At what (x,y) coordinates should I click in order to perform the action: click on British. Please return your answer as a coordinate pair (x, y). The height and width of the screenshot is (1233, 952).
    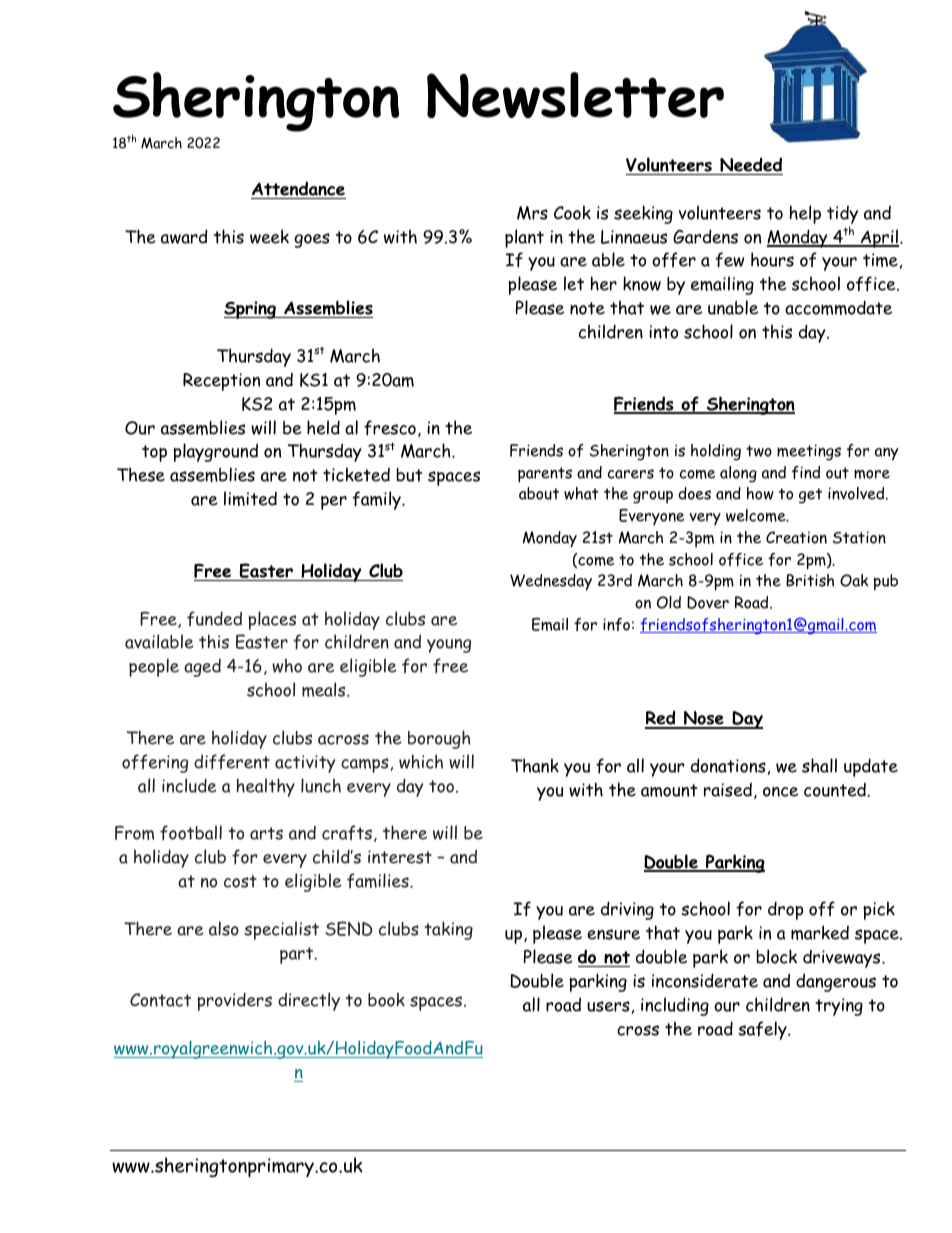
    Looking at the image, I should click on (810, 580).
